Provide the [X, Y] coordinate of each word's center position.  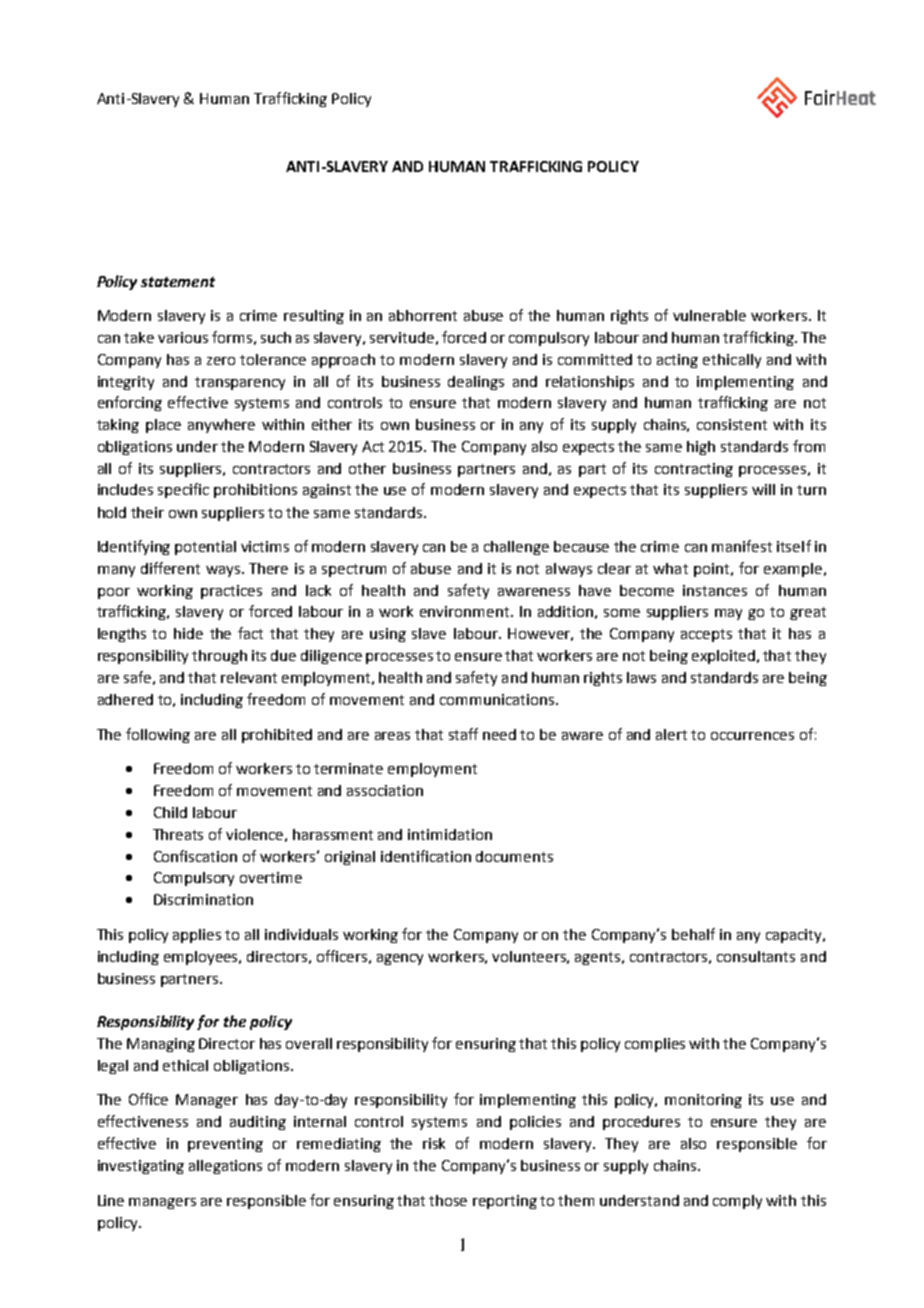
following [158, 735]
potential [205, 548]
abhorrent [423, 315]
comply [737, 1202]
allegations [225, 1167]
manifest [742, 546]
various [183, 337]
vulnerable [709, 315]
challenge [516, 548]
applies [197, 936]
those [448, 1200]
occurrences [752, 736]
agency [400, 959]
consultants [756, 956]
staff [463, 734]
